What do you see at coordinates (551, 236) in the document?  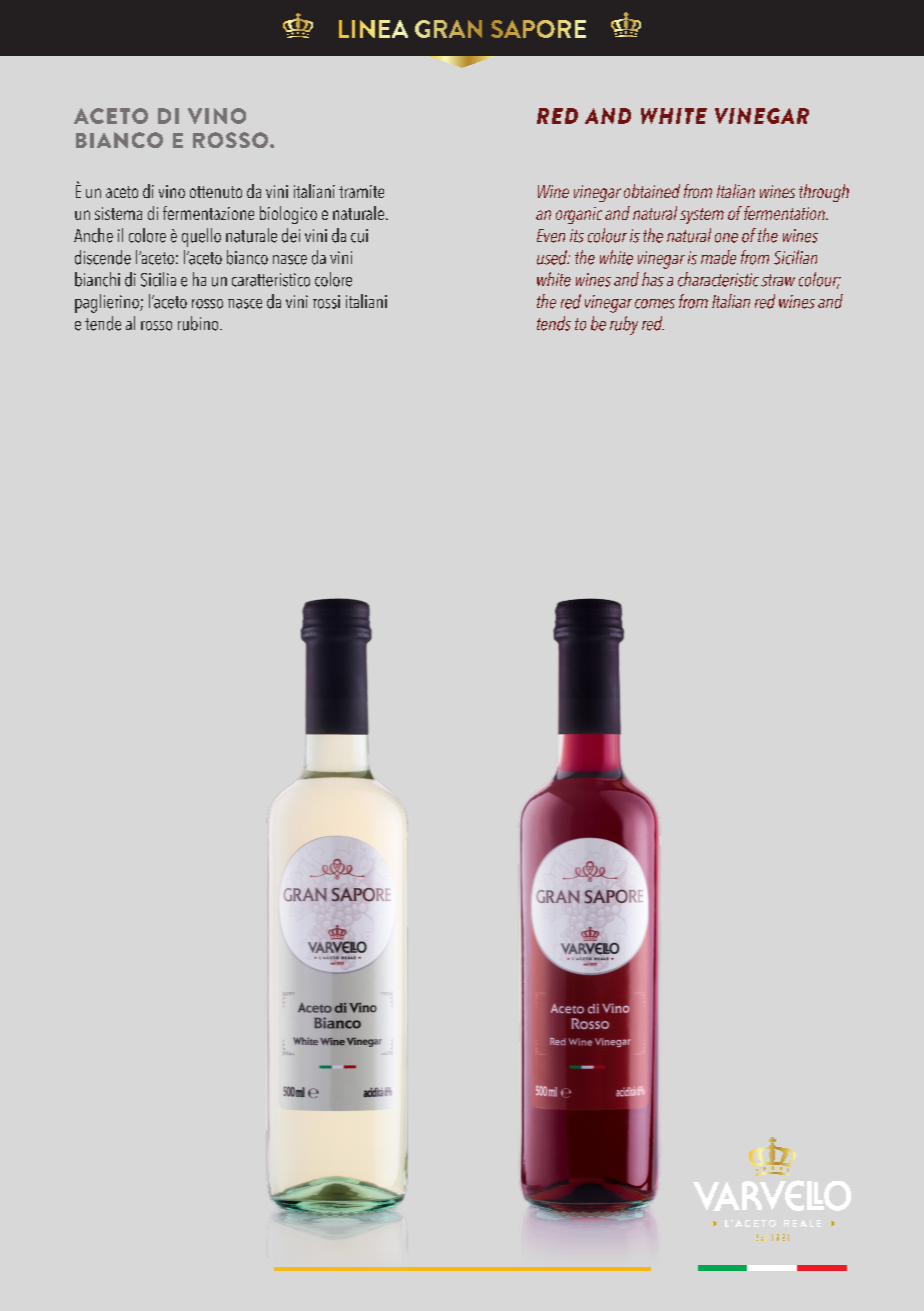 I see `Even` at bounding box center [551, 236].
